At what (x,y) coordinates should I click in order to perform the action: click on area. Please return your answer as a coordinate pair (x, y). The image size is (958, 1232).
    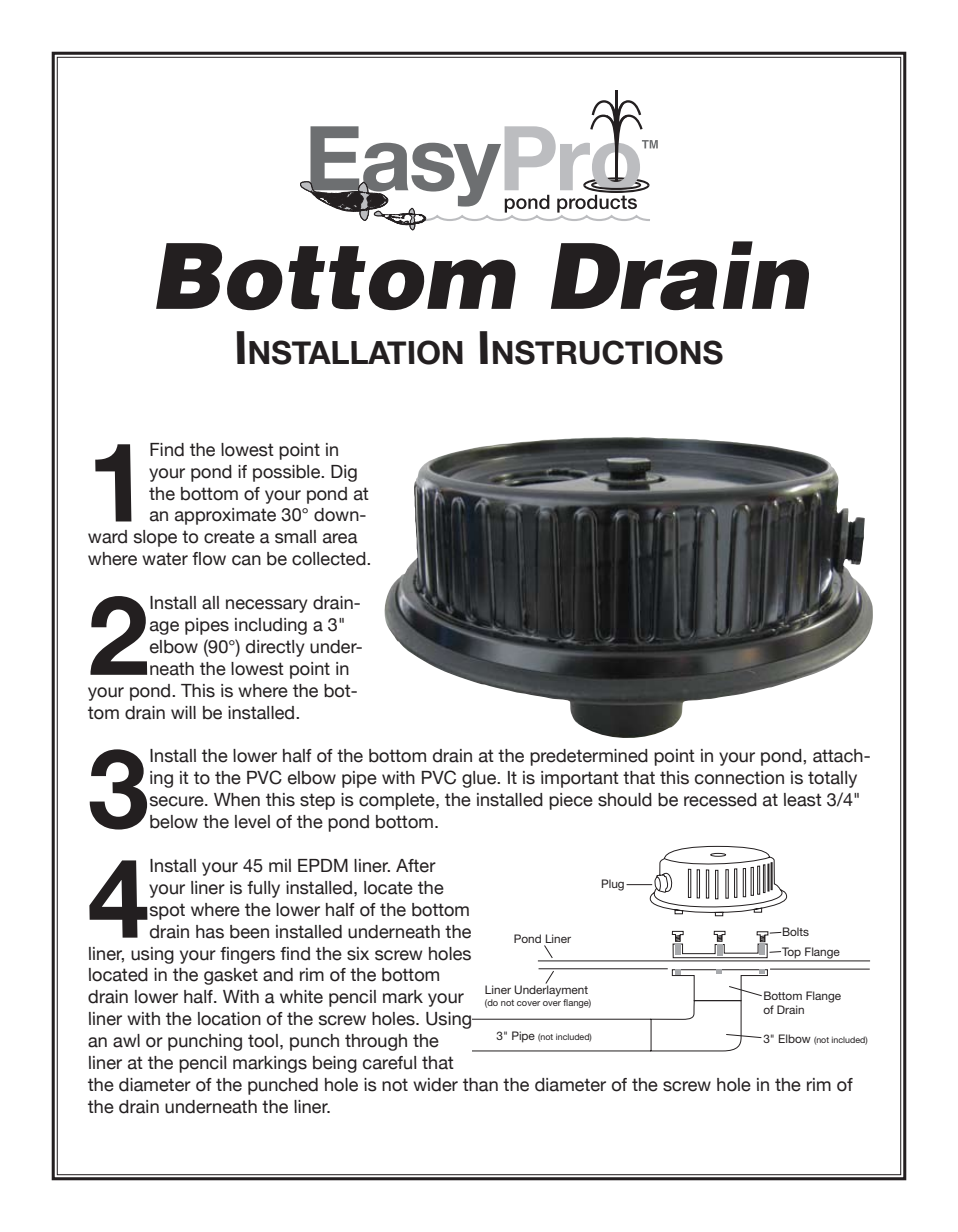
    Looking at the image, I should click on (340, 538).
